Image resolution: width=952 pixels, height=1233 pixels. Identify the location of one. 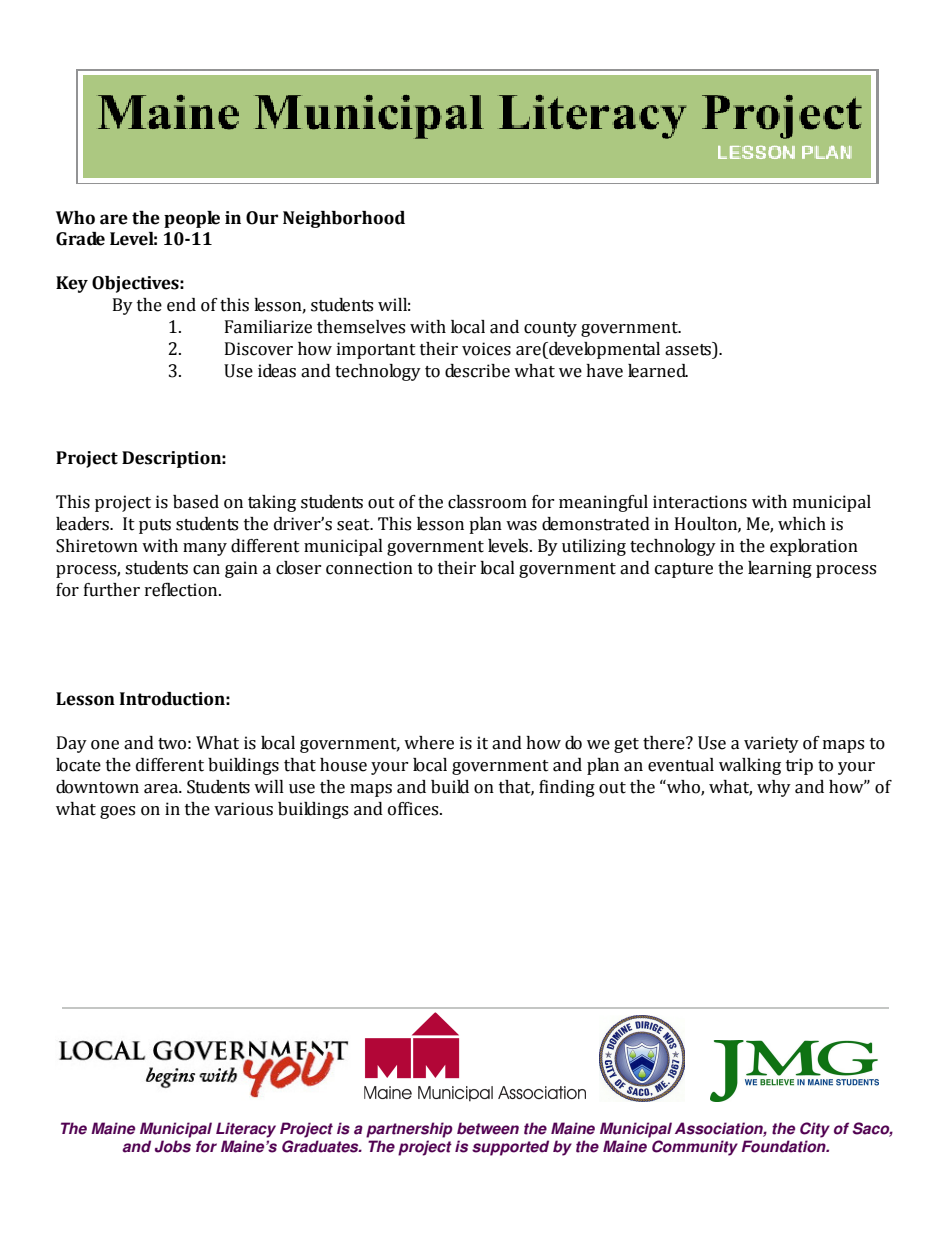
(105, 745).
